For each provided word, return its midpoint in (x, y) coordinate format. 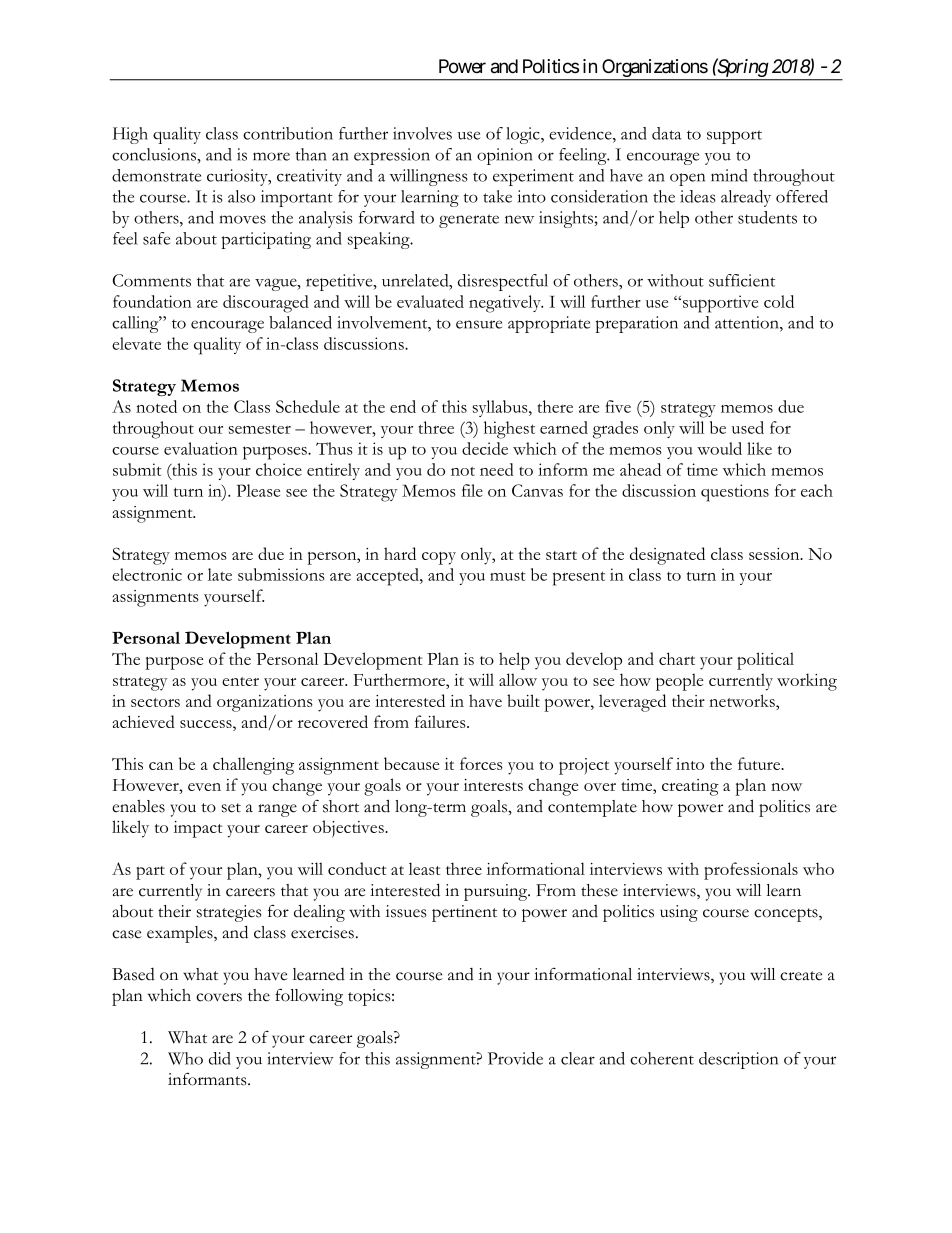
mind (729, 175)
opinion (505, 156)
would (719, 448)
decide (485, 448)
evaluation (201, 448)
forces (481, 763)
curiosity (238, 177)
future (760, 763)
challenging (253, 766)
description (738, 1060)
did (220, 1058)
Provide (515, 1058)
